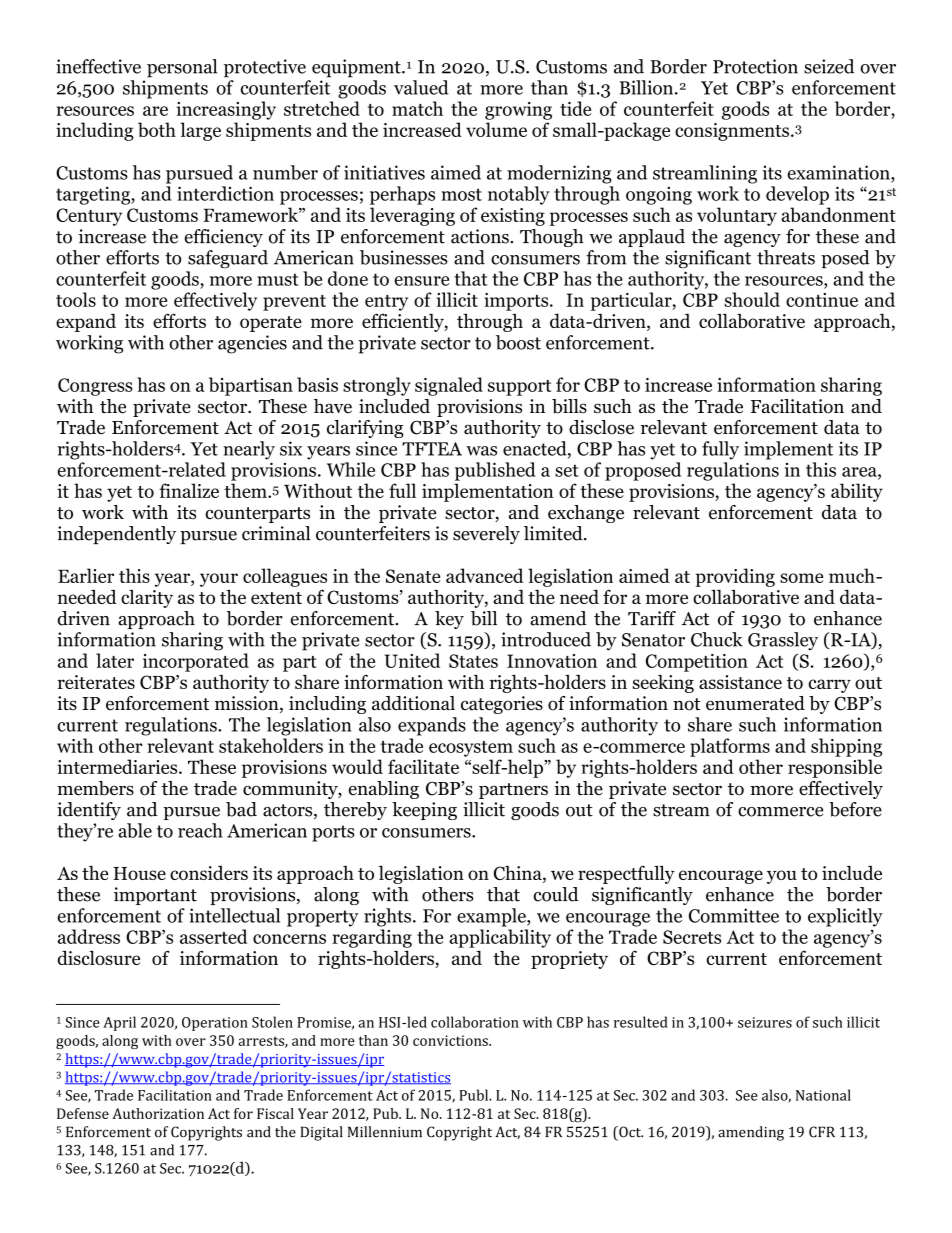 Image resolution: width=952 pixels, height=1233 pixels. I want to click on Protection, so click(755, 66).
